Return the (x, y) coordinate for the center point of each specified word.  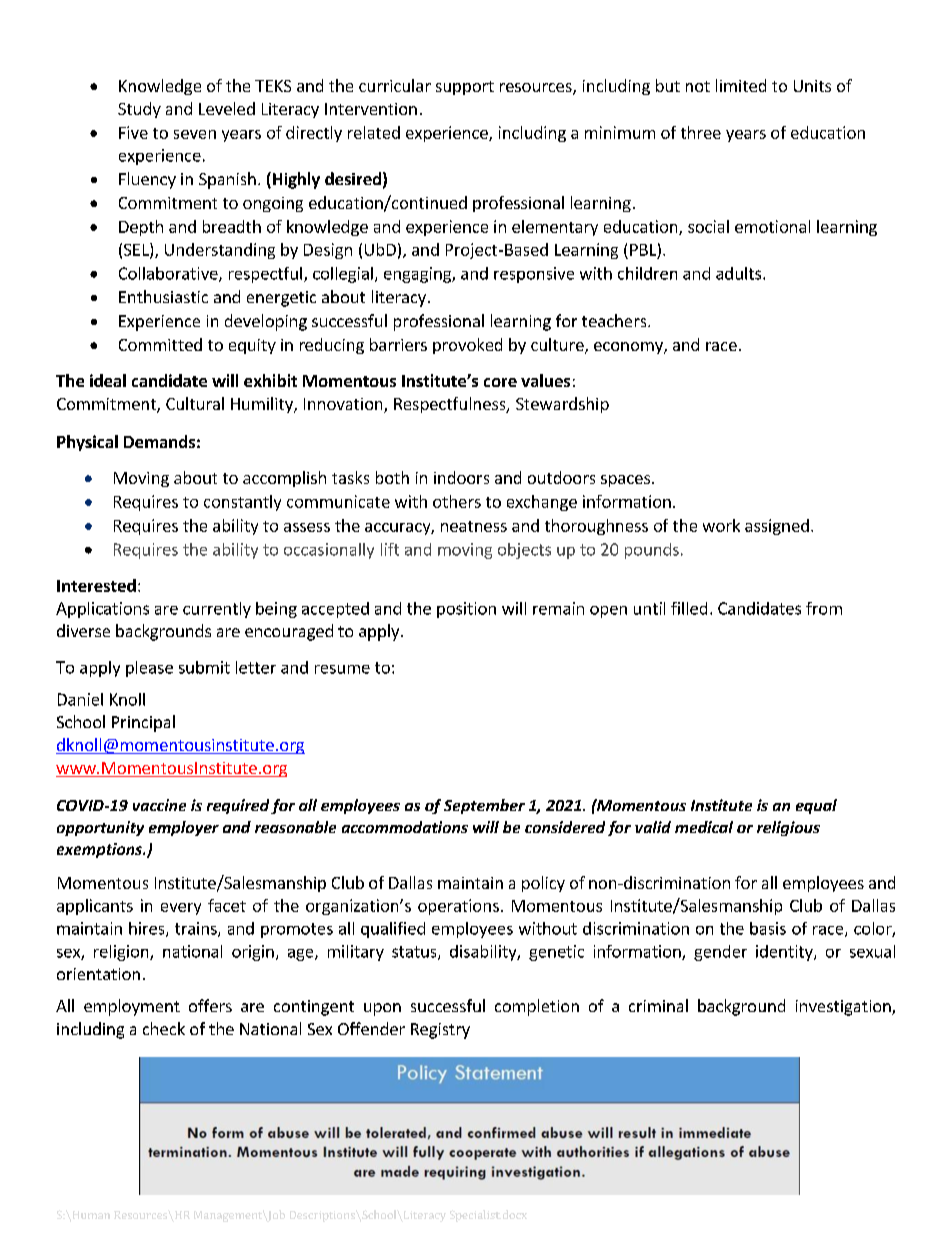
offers (210, 1005)
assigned (777, 527)
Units (812, 86)
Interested (96, 585)
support (465, 88)
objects (524, 551)
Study (139, 110)
